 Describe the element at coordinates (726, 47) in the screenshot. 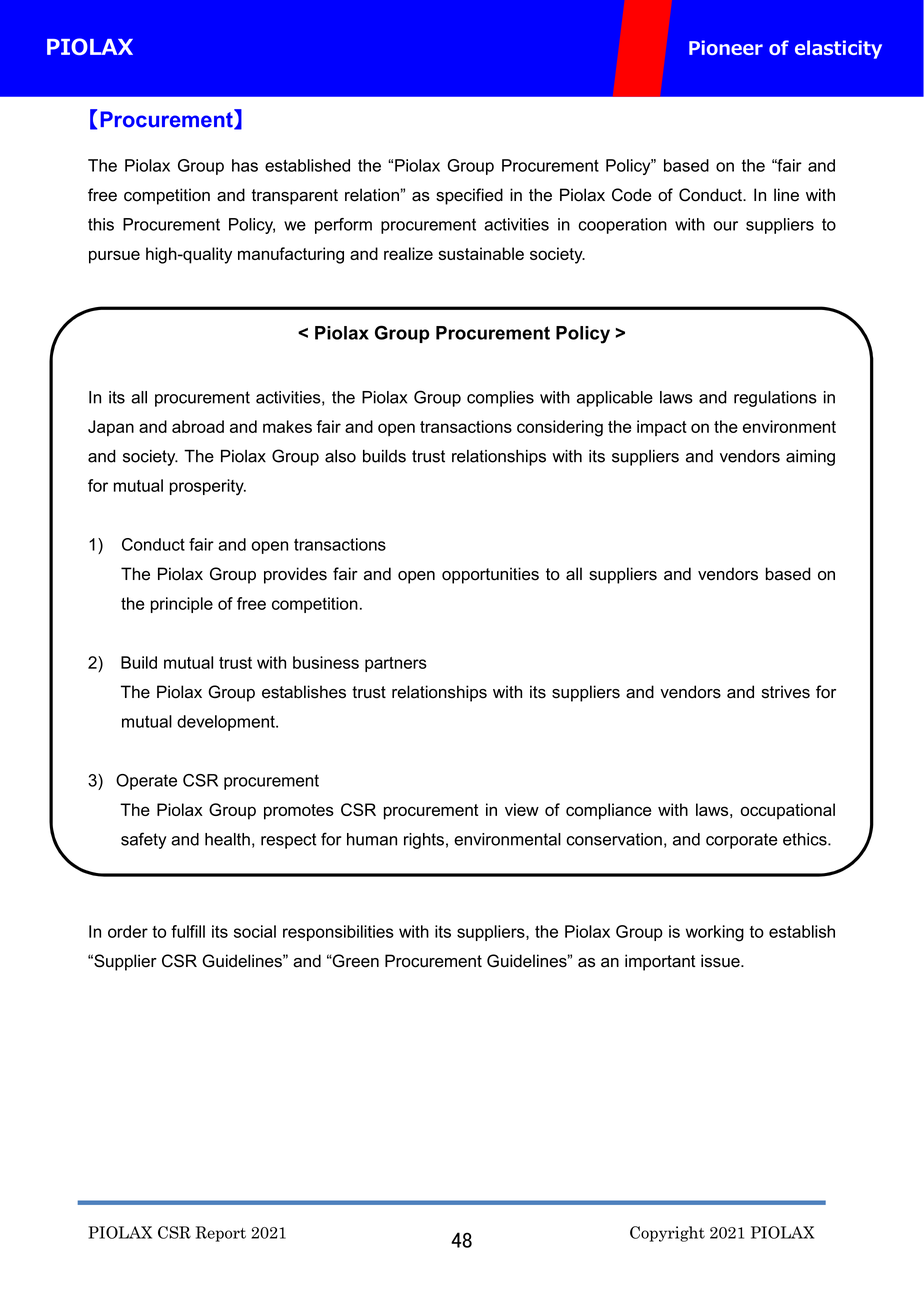

I see `Pioneer` at that location.
